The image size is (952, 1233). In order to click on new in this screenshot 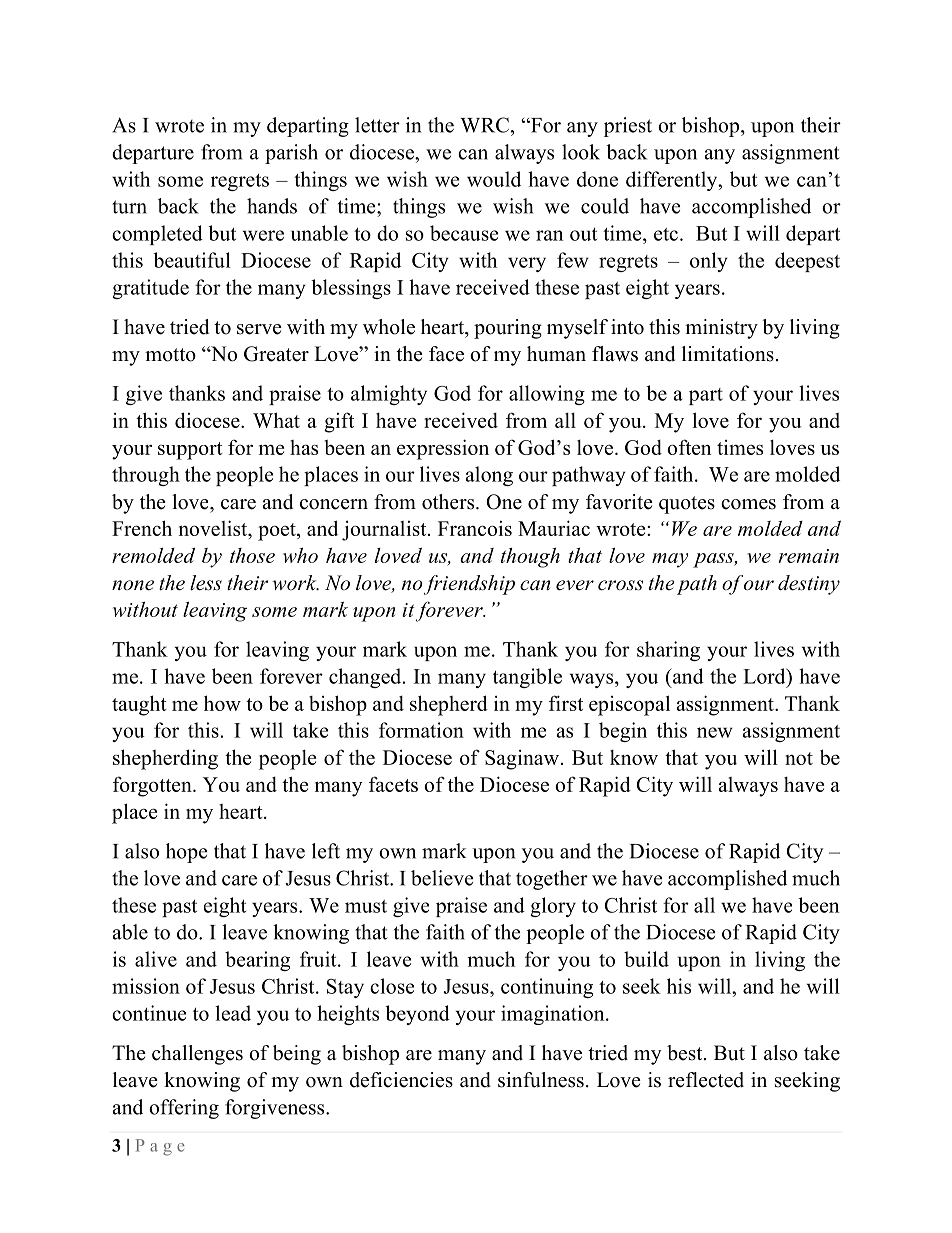, I will do `click(715, 732)`.
